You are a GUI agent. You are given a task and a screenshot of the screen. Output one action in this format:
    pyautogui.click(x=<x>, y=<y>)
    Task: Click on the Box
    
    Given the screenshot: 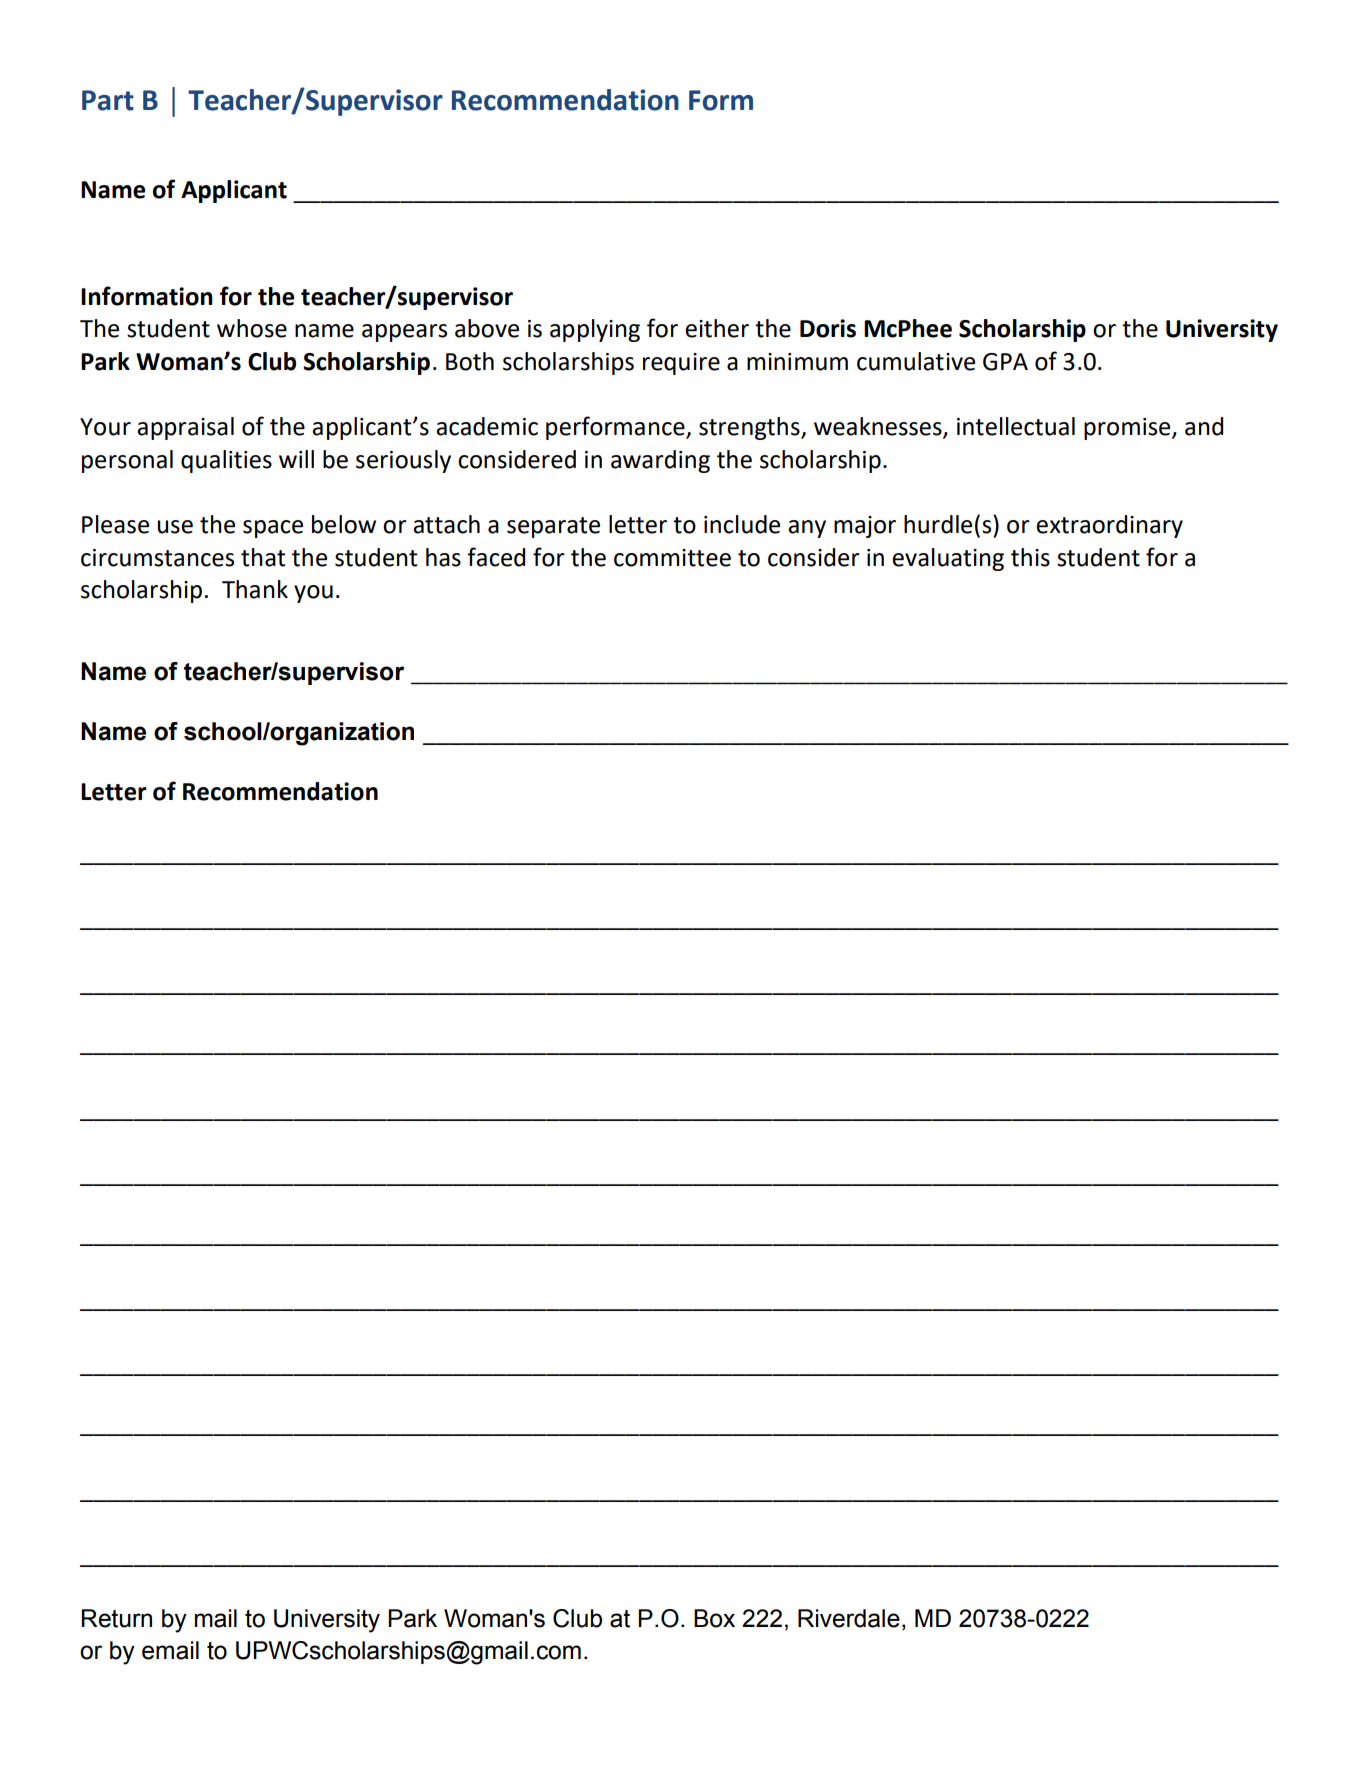 What is the action you would take?
    pyautogui.click(x=714, y=1618)
